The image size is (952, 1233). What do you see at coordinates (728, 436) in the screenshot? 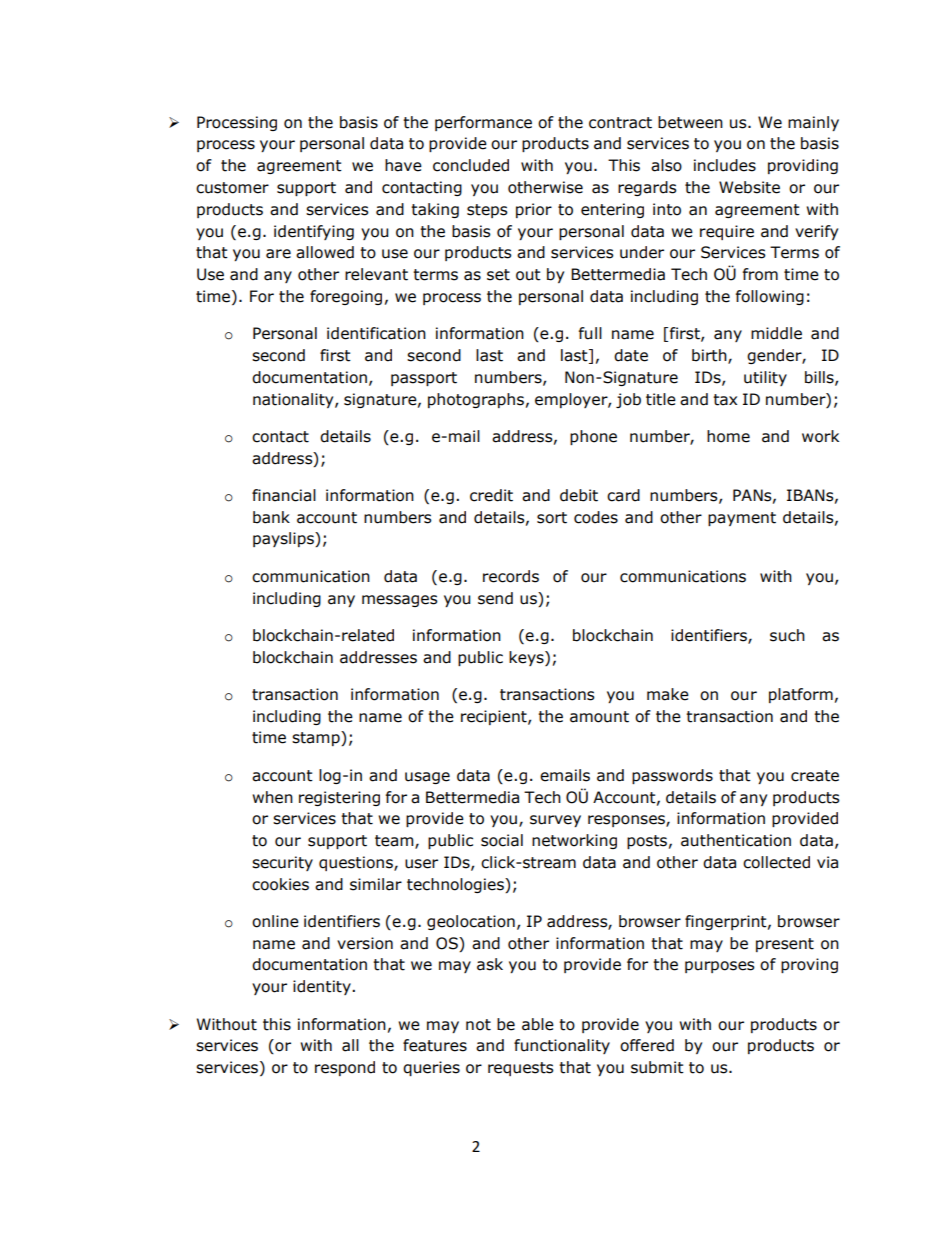
I see `home` at bounding box center [728, 436].
